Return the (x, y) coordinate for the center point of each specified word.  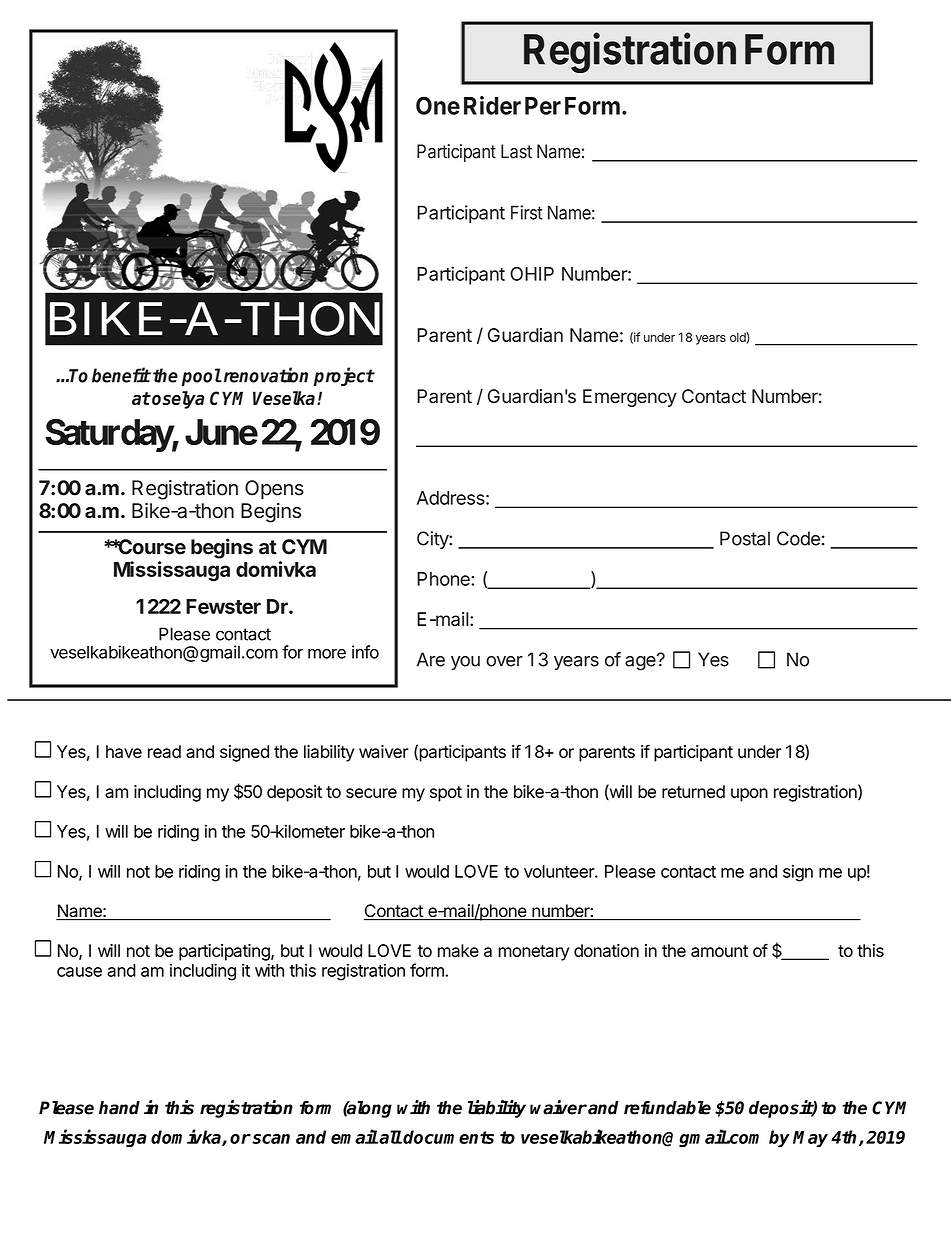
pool (201, 377)
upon (749, 795)
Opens (274, 490)
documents (448, 1137)
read (164, 751)
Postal (745, 538)
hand (119, 1108)
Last (516, 151)
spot (446, 794)
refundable (667, 1108)
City (433, 540)
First (526, 212)
